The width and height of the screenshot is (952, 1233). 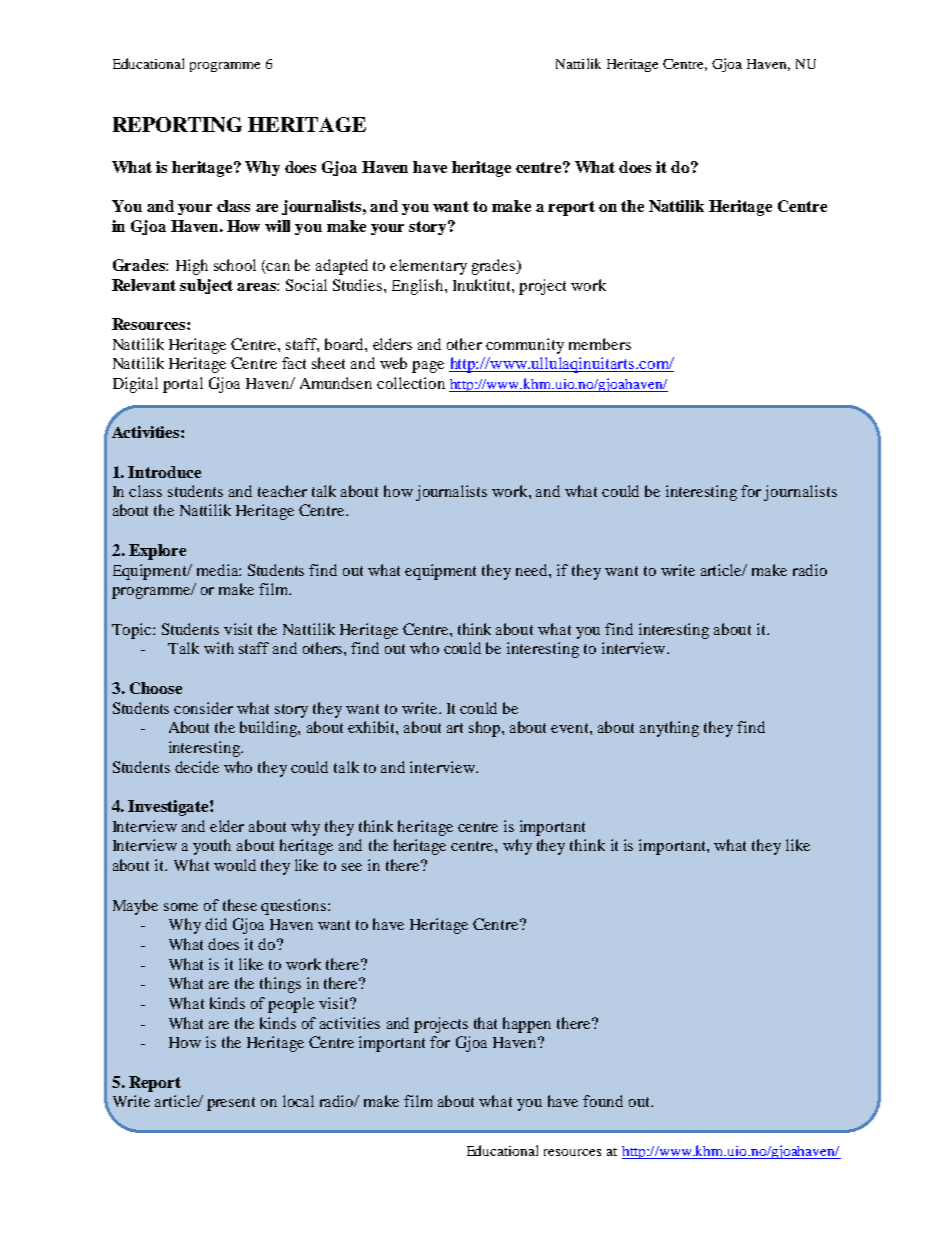 What do you see at coordinates (600, 344) in the screenshot?
I see `members` at bounding box center [600, 344].
